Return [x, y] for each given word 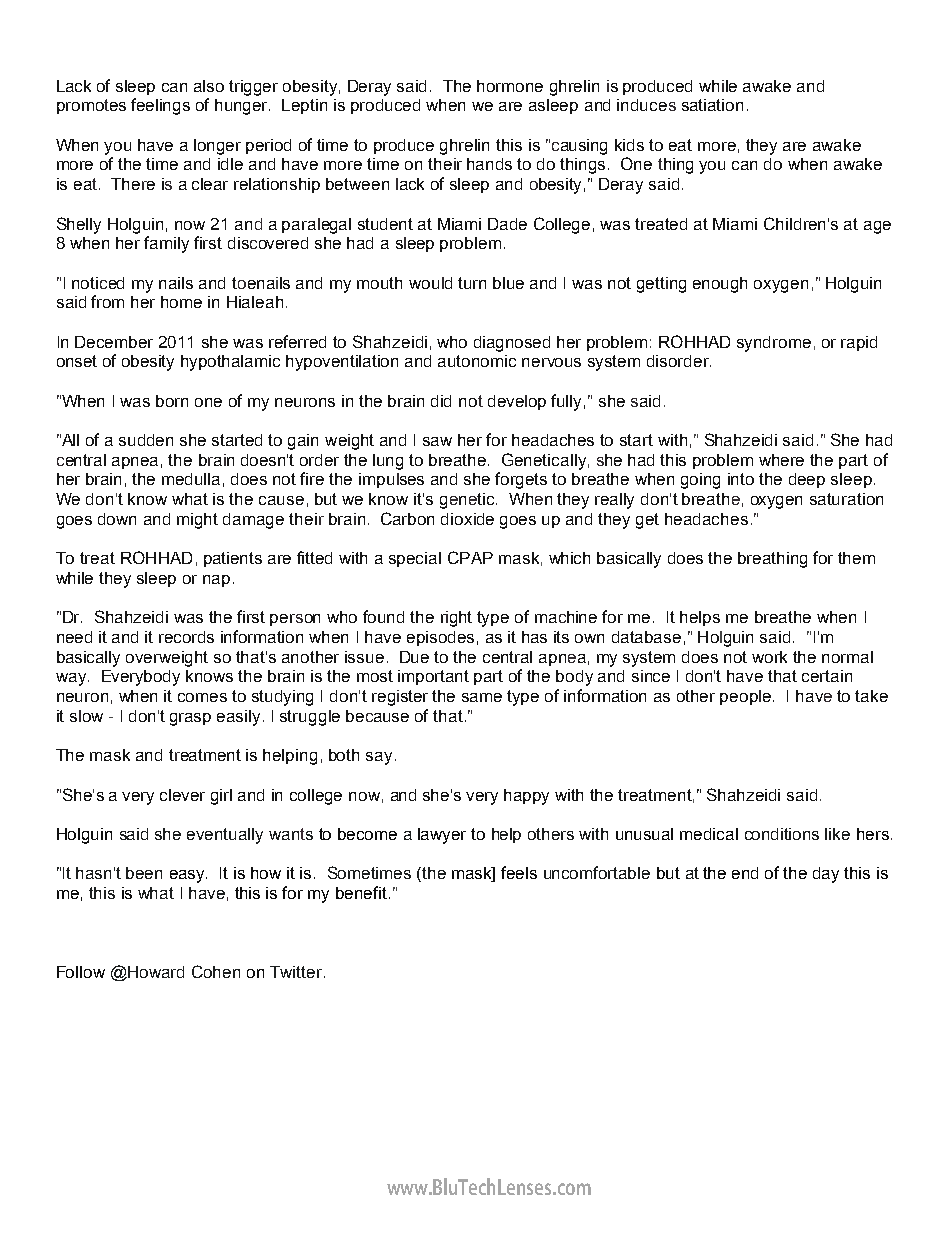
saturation [846, 499]
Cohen [216, 971]
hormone [510, 86]
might [197, 521]
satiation [712, 105]
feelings [160, 106]
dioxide [467, 519]
